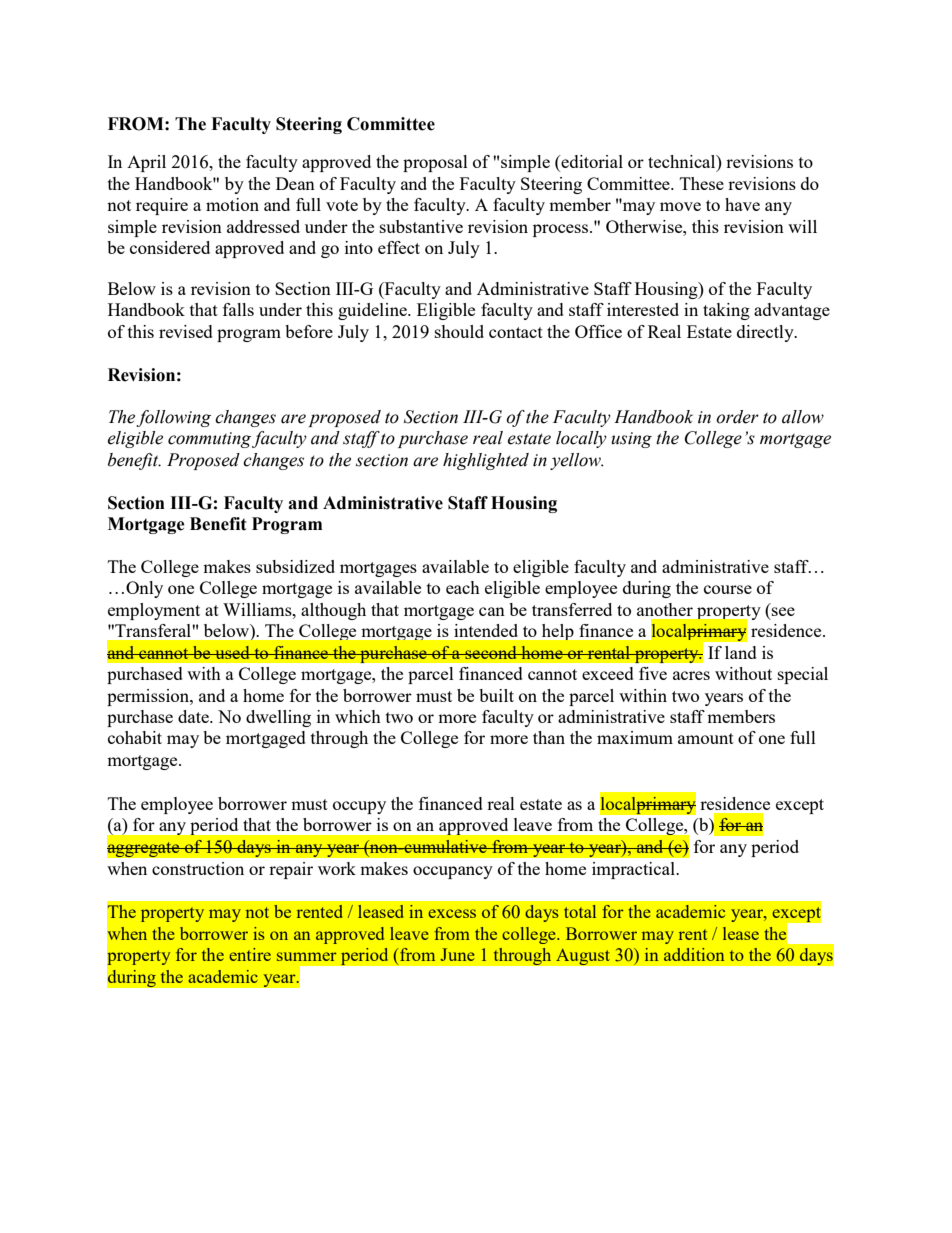  I want to click on These, so click(702, 183).
